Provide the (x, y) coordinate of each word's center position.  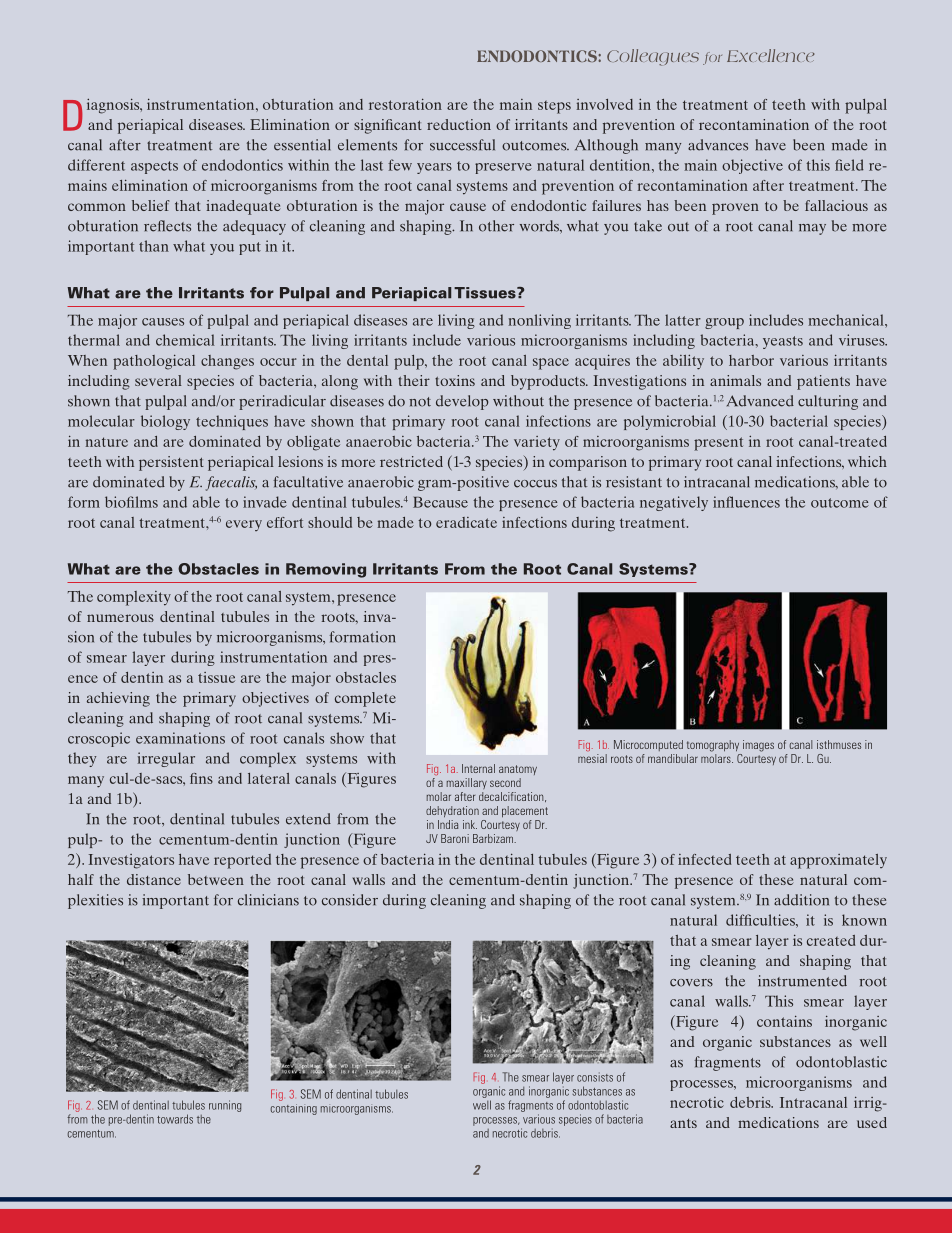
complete (365, 699)
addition (801, 900)
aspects (154, 167)
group (724, 323)
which (867, 461)
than (154, 246)
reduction (459, 124)
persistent (171, 463)
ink (470, 824)
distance (154, 879)
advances (718, 145)
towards (175, 1119)
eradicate (466, 522)
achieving (118, 699)
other (496, 226)
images (758, 746)
